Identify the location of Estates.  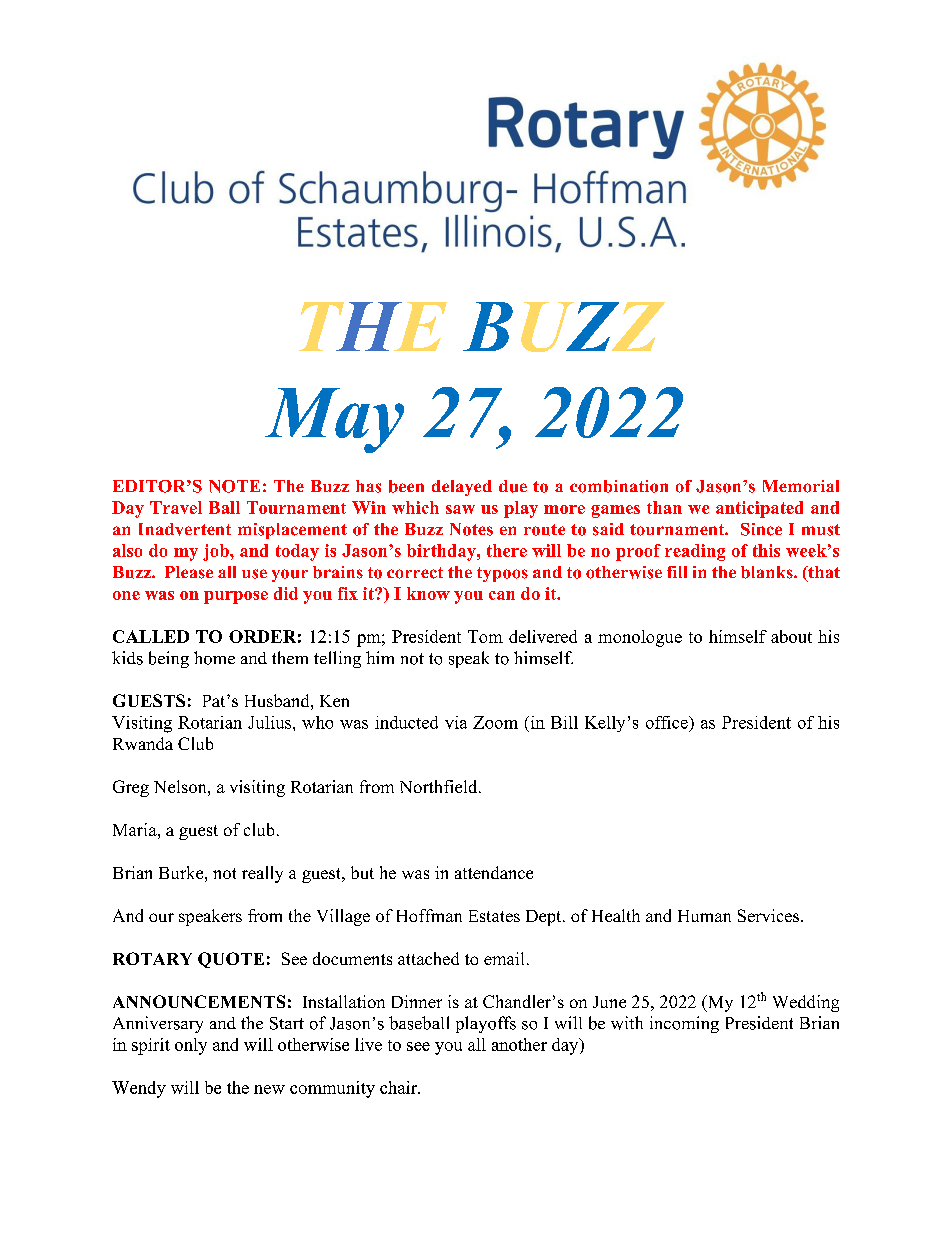
(494, 916).
